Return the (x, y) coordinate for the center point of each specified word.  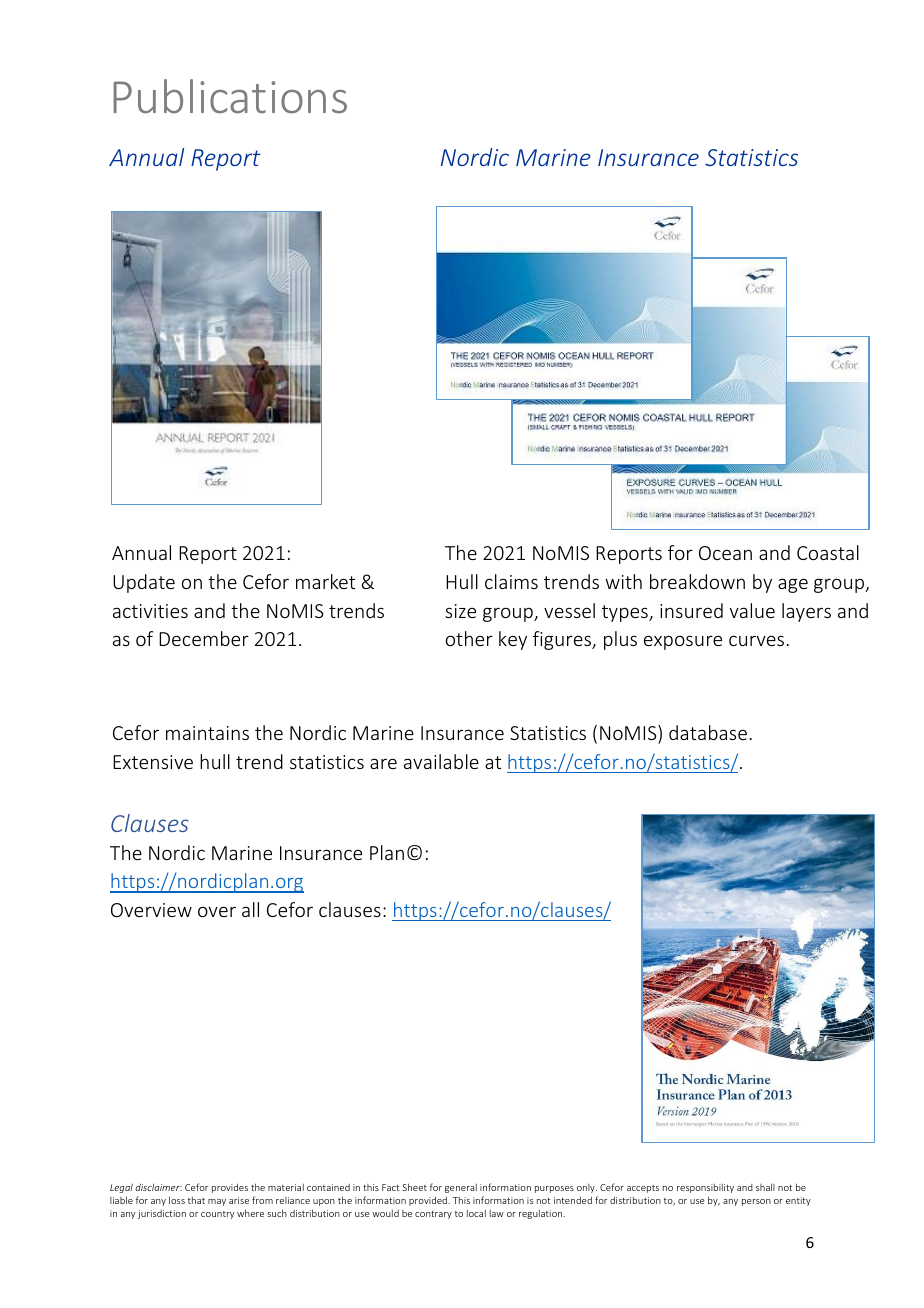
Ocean (725, 553)
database (708, 732)
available (441, 761)
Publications (230, 96)
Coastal (828, 552)
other (469, 638)
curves (756, 640)
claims (511, 581)
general (461, 1188)
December (204, 638)
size (460, 611)
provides (230, 1188)
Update (144, 583)
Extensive (153, 762)
